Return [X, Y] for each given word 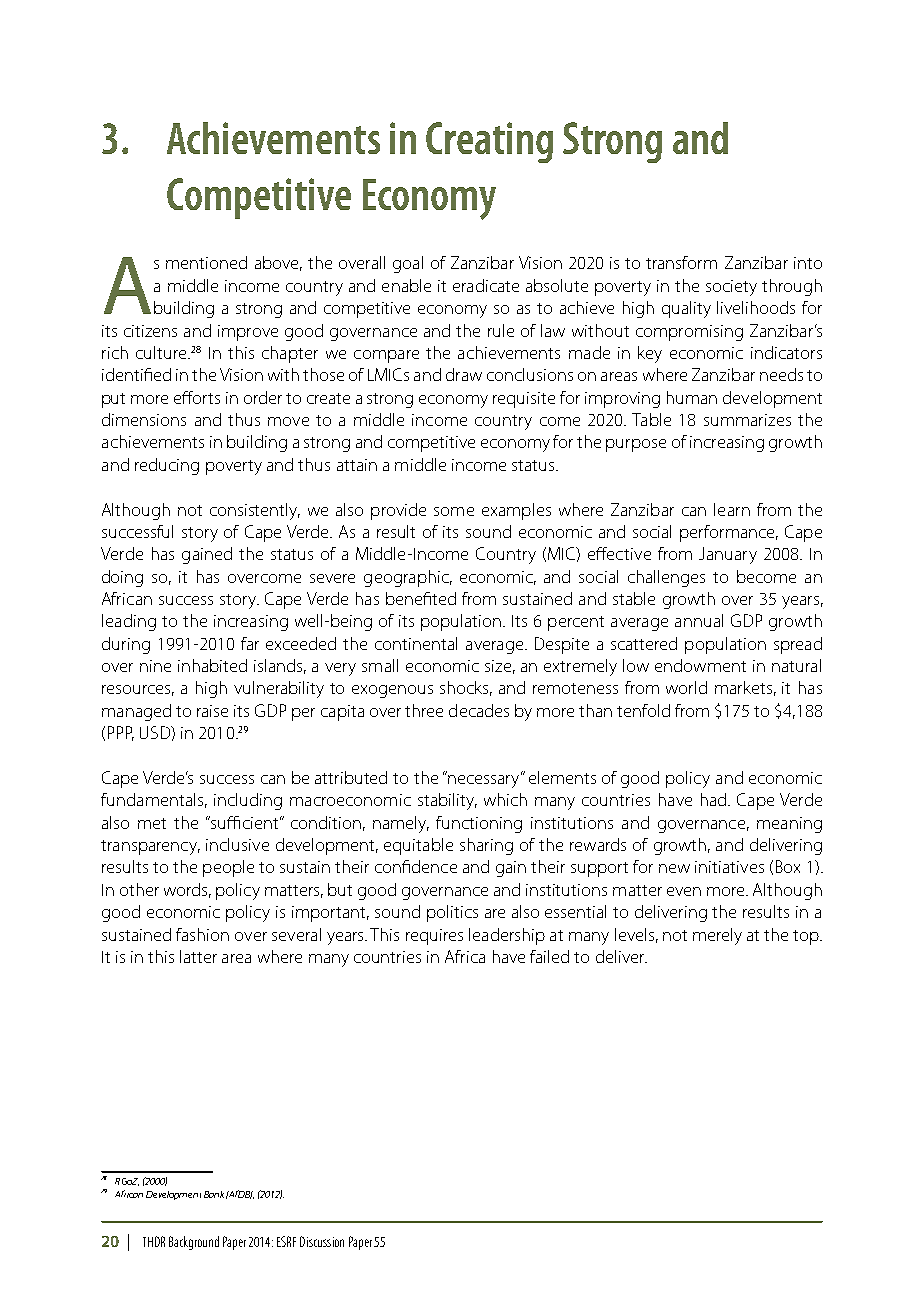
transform [681, 262]
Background [194, 1243]
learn [732, 509]
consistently [255, 511]
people [228, 868]
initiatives [729, 867]
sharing [486, 846]
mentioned [206, 262]
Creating [489, 142]
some [454, 511]
